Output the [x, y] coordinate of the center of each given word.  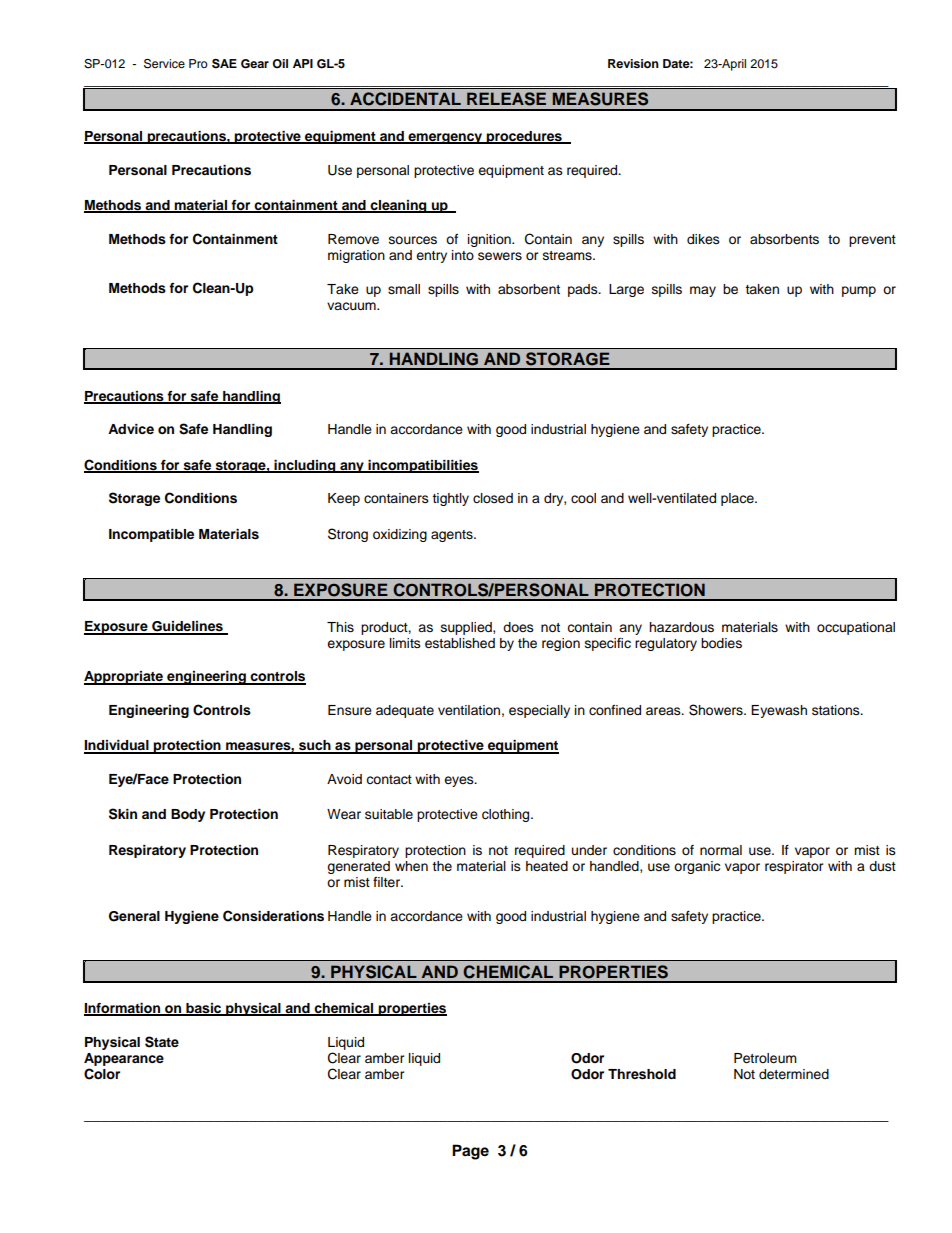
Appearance [124, 1059]
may [703, 291]
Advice [131, 429]
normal [721, 850]
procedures [524, 137]
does [518, 627]
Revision [633, 63]
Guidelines [187, 627]
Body [188, 815]
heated [547, 866]
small [404, 289]
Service [164, 64]
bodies [721, 643]
